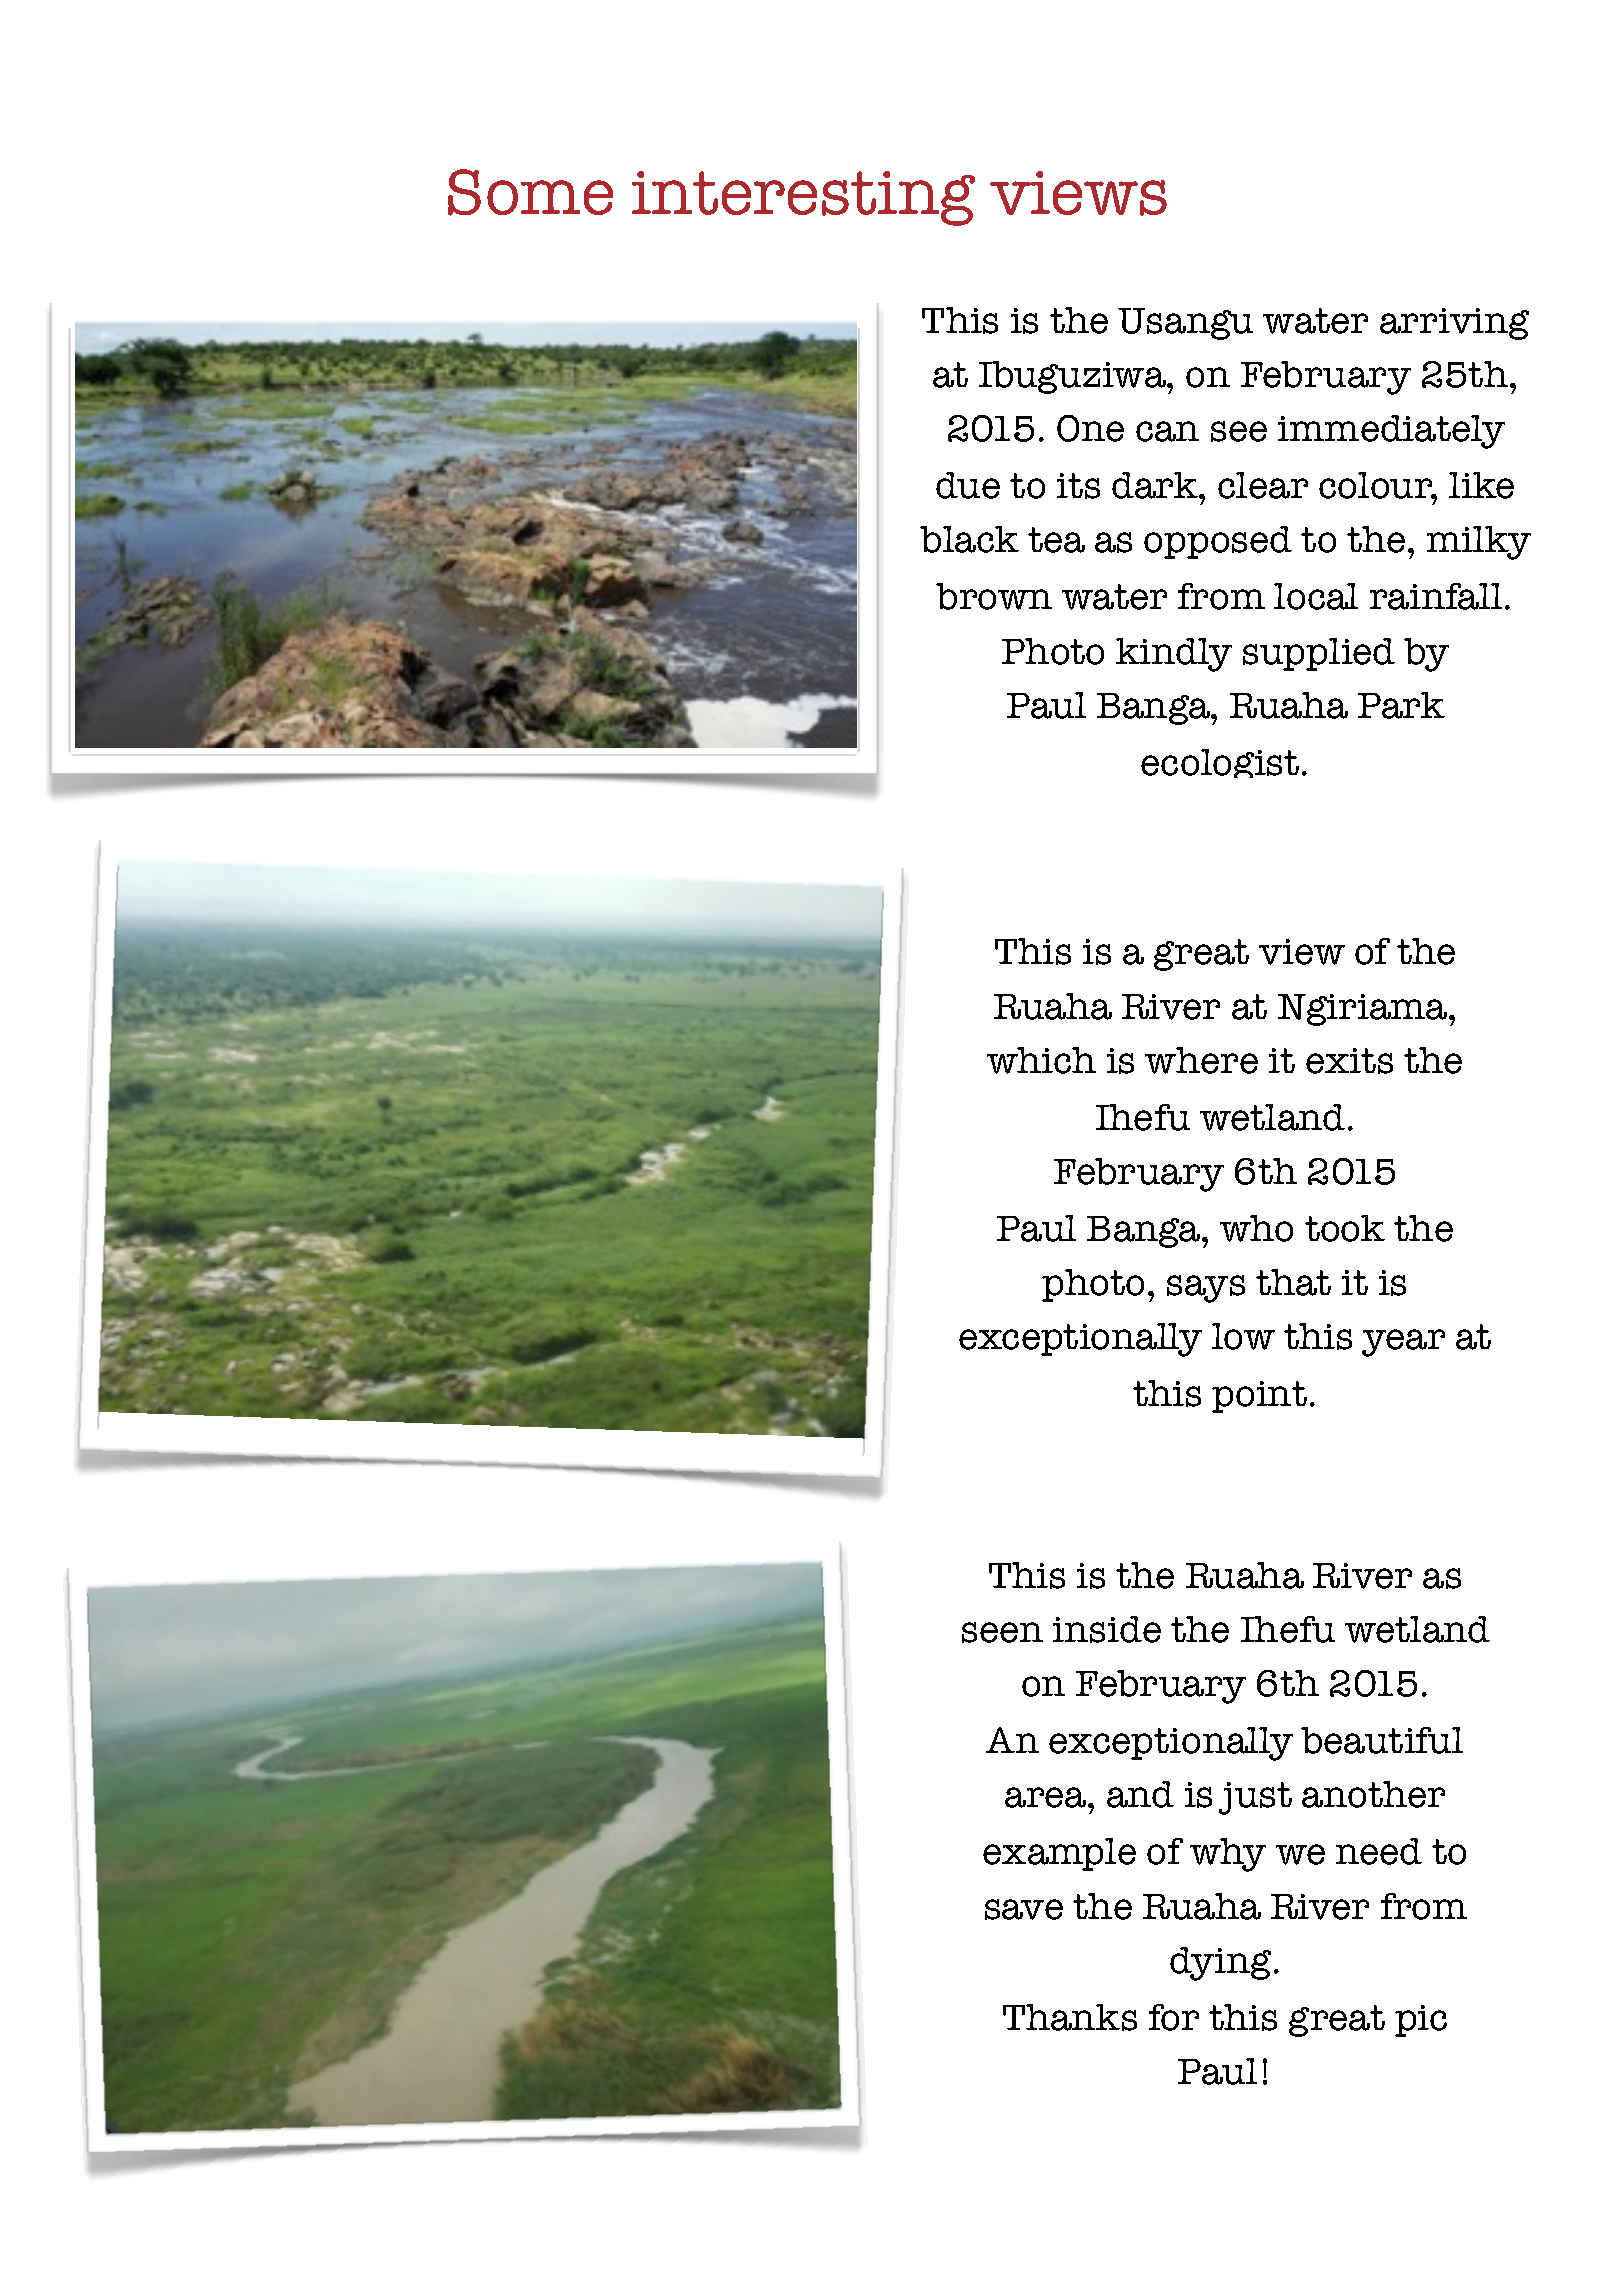 The height and width of the screenshot is (2282, 1614). Describe the element at coordinates (530, 192) in the screenshot. I see `Some` at that location.
